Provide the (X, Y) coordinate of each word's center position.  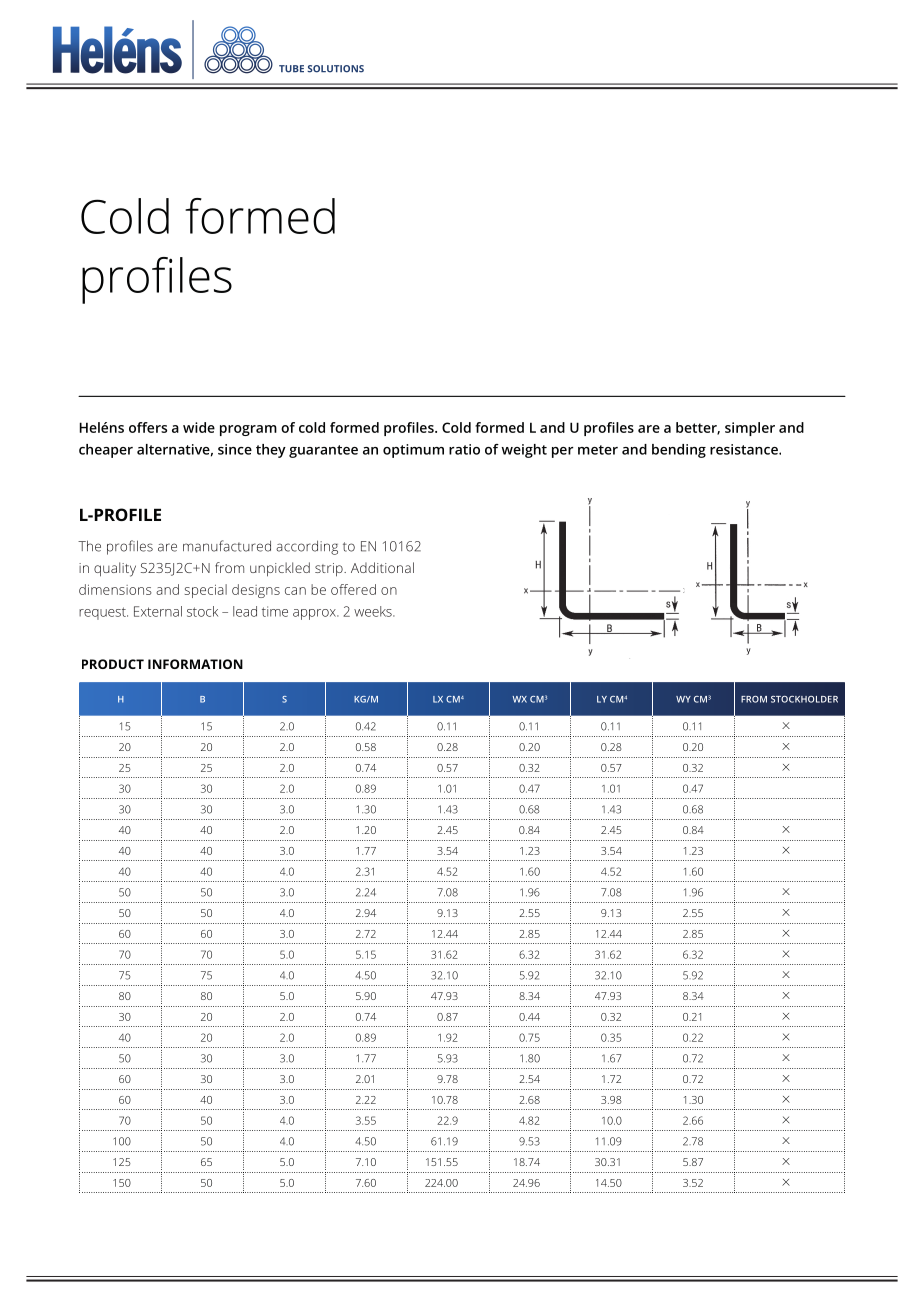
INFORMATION (195, 664)
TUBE (291, 69)
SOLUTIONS (335, 69)
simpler (750, 429)
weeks (374, 611)
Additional (382, 567)
